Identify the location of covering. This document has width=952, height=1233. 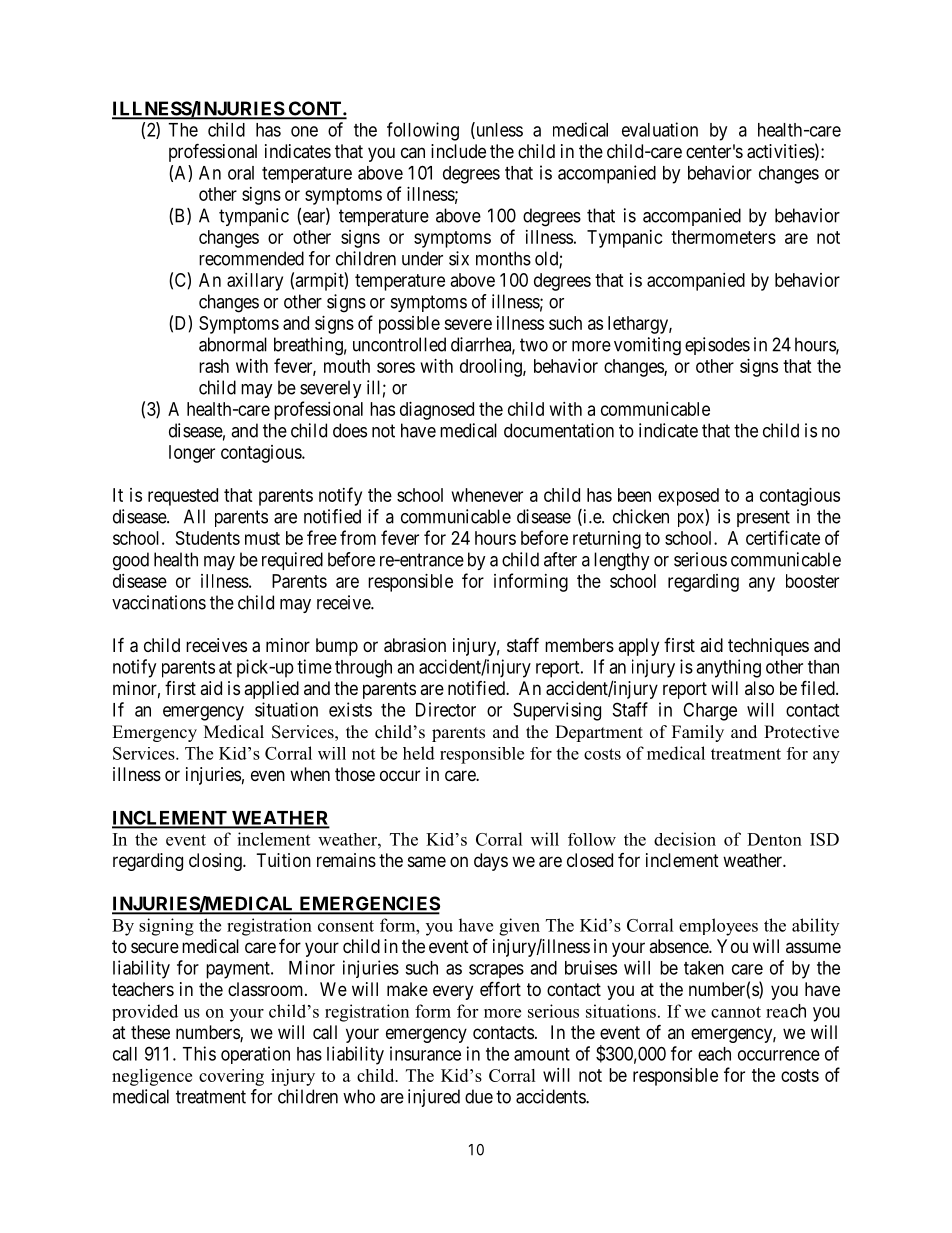
(231, 1077).
